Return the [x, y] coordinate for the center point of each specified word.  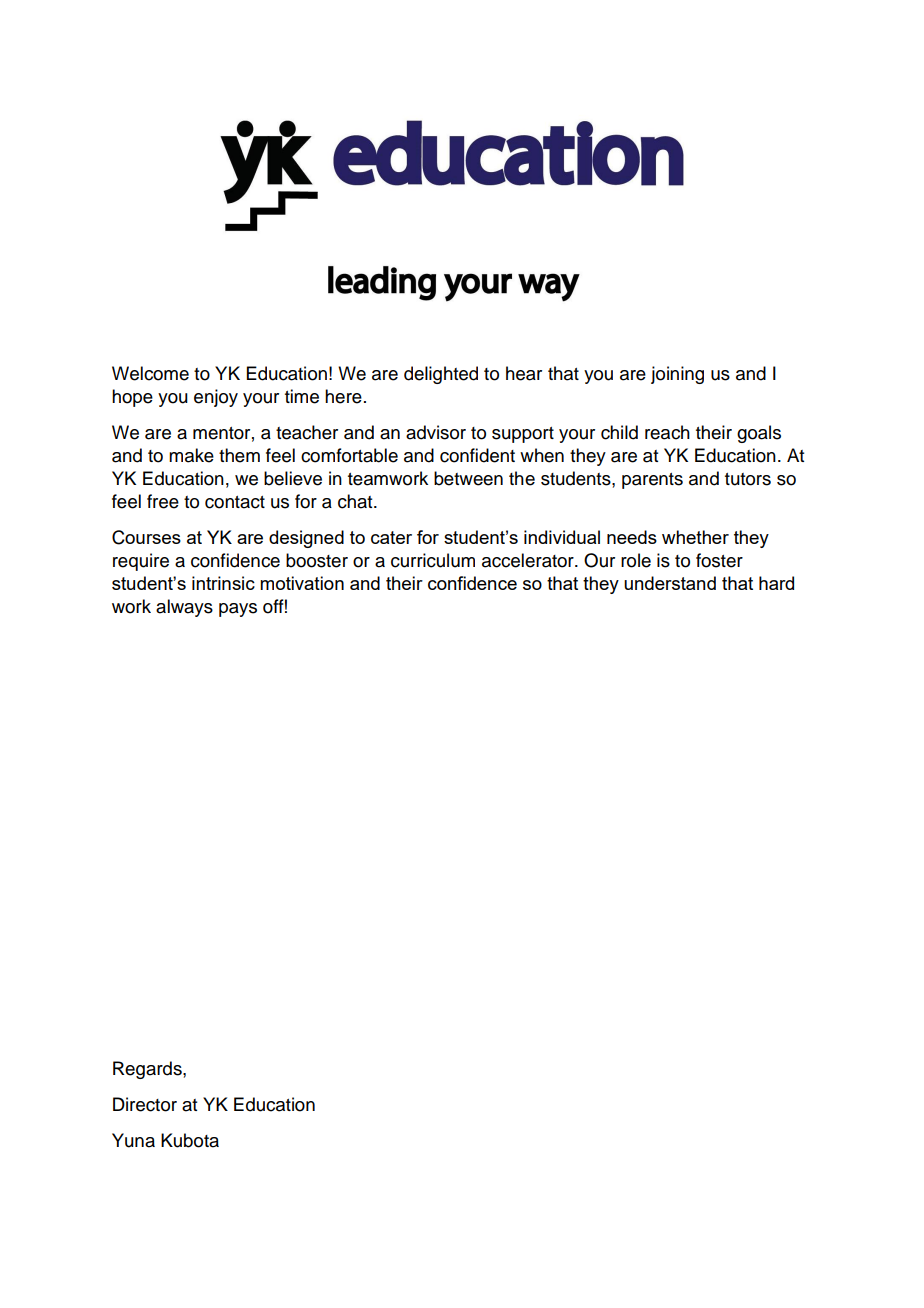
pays [238, 610]
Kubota [190, 1140]
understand [670, 583]
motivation [302, 583]
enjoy [216, 398]
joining [677, 375]
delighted [441, 375]
